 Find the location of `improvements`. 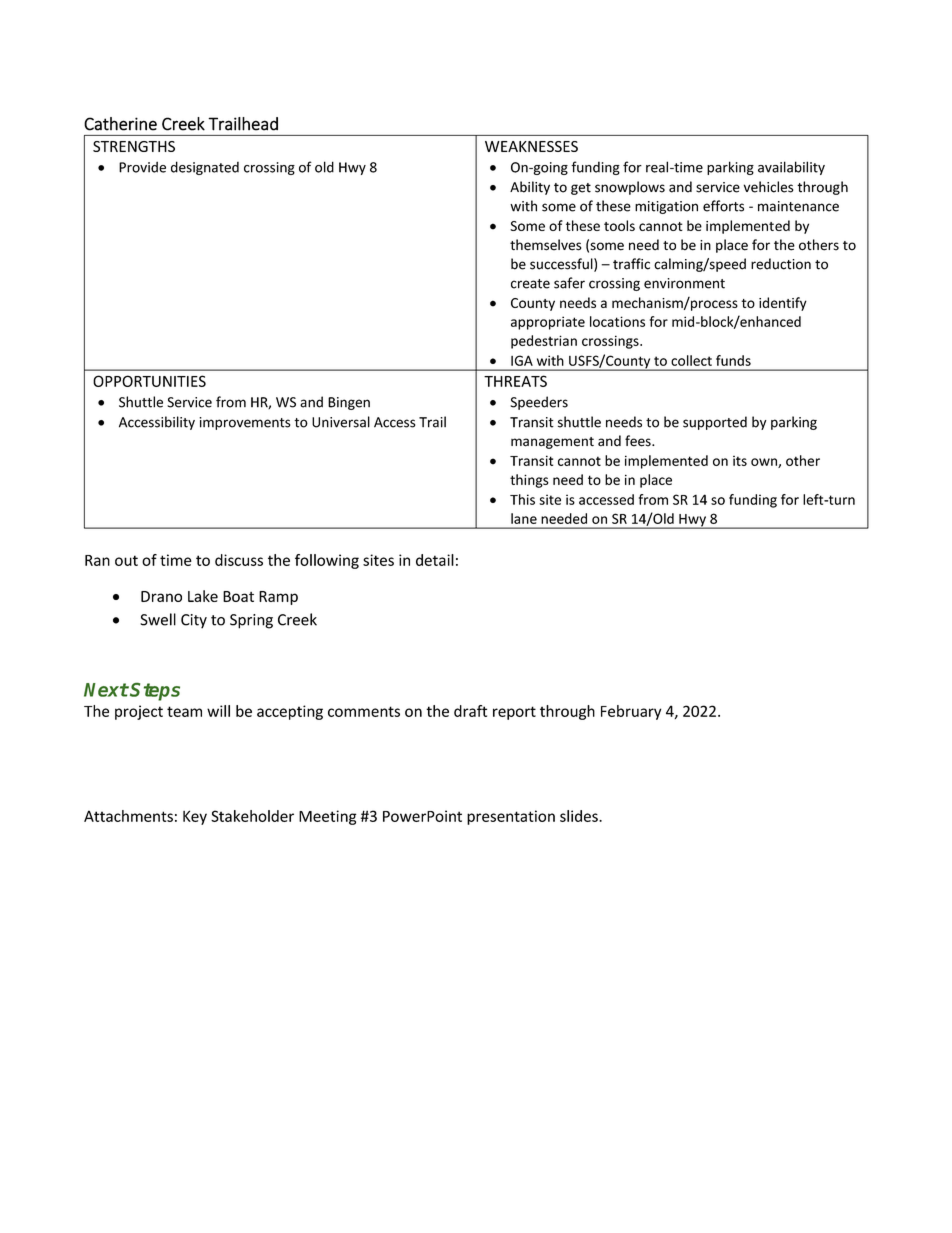

improvements is located at coordinates (244, 423).
